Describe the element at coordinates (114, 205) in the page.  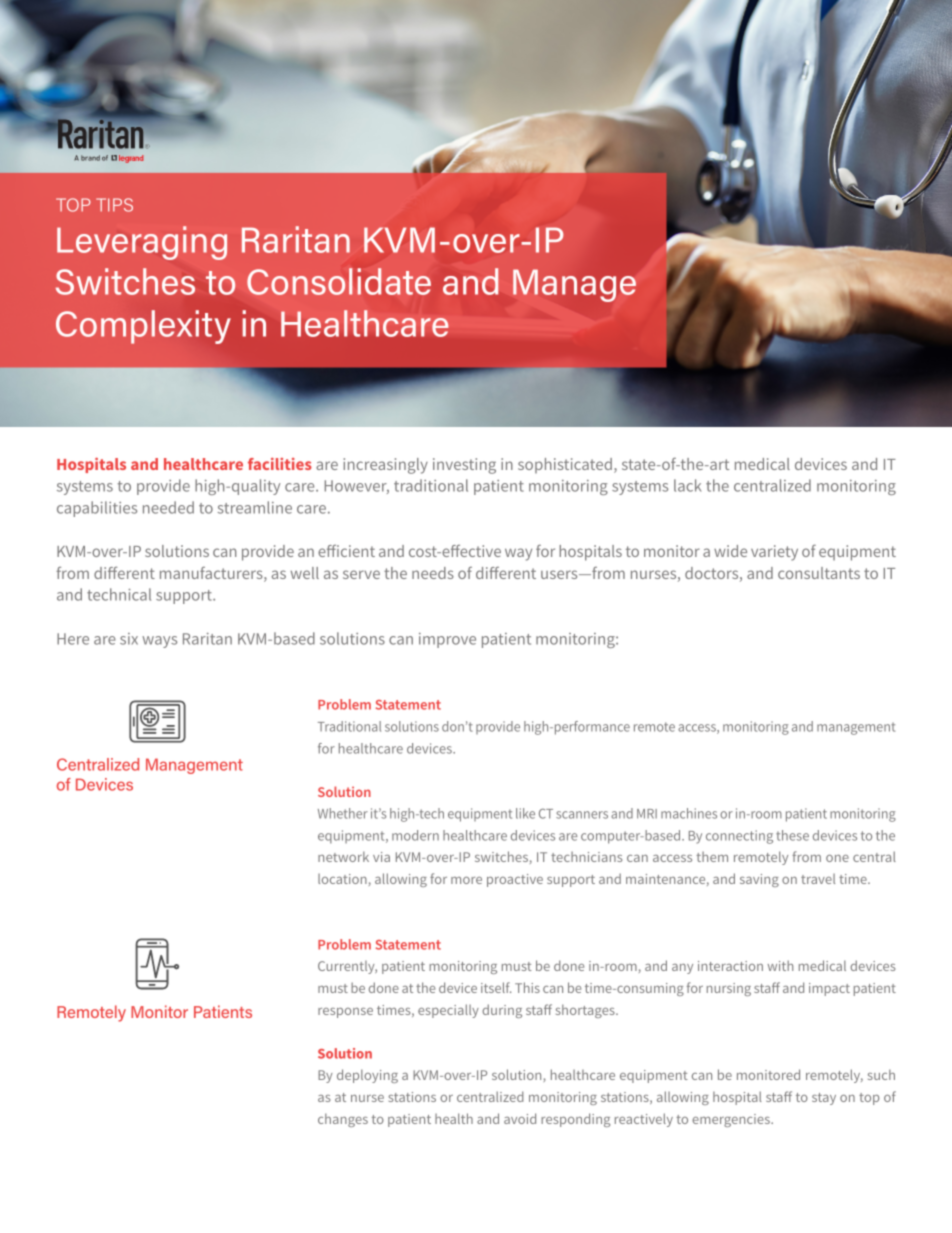
I see `TIPS` at that location.
